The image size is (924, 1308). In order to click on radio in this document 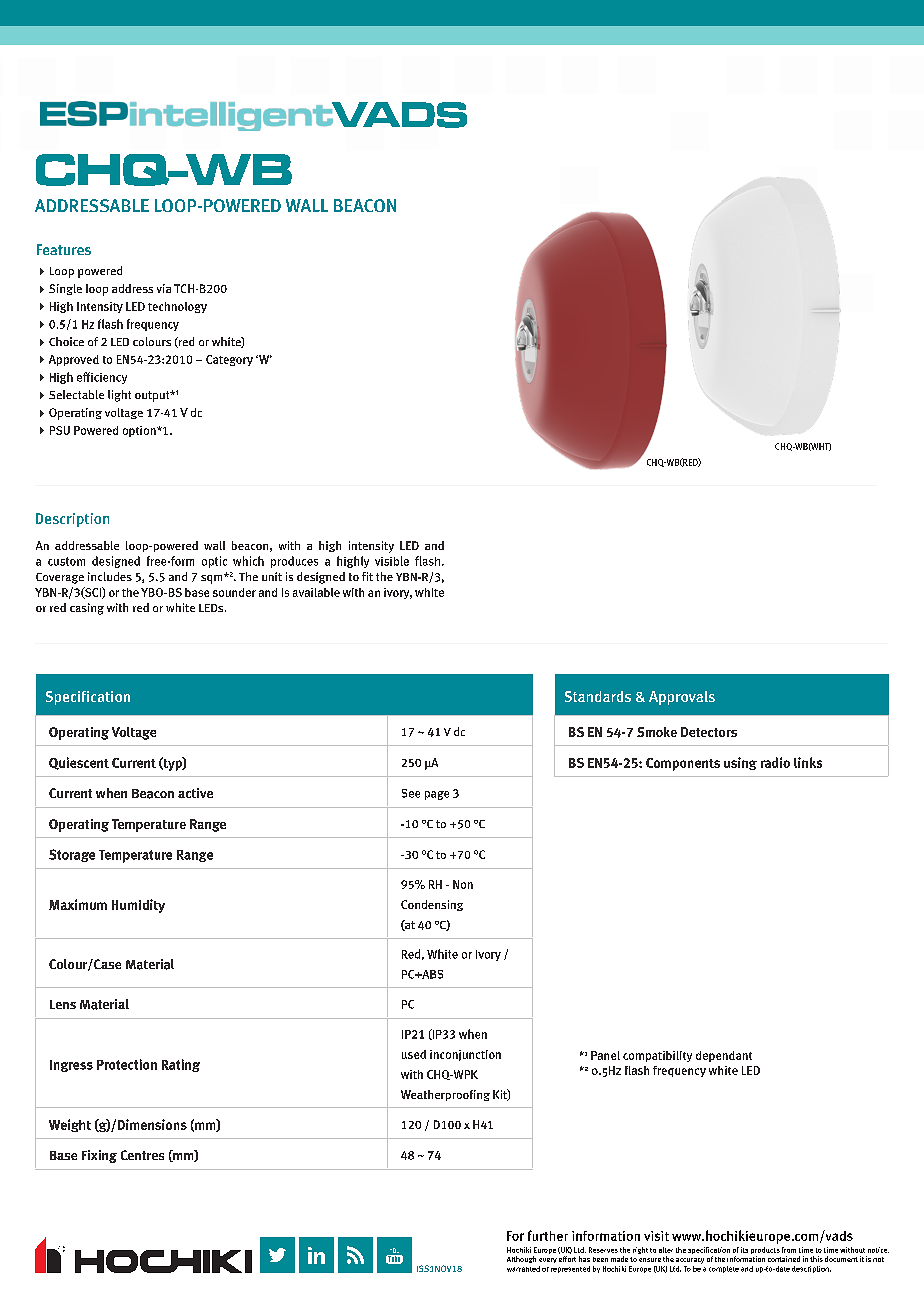, I will do `click(775, 762)`.
